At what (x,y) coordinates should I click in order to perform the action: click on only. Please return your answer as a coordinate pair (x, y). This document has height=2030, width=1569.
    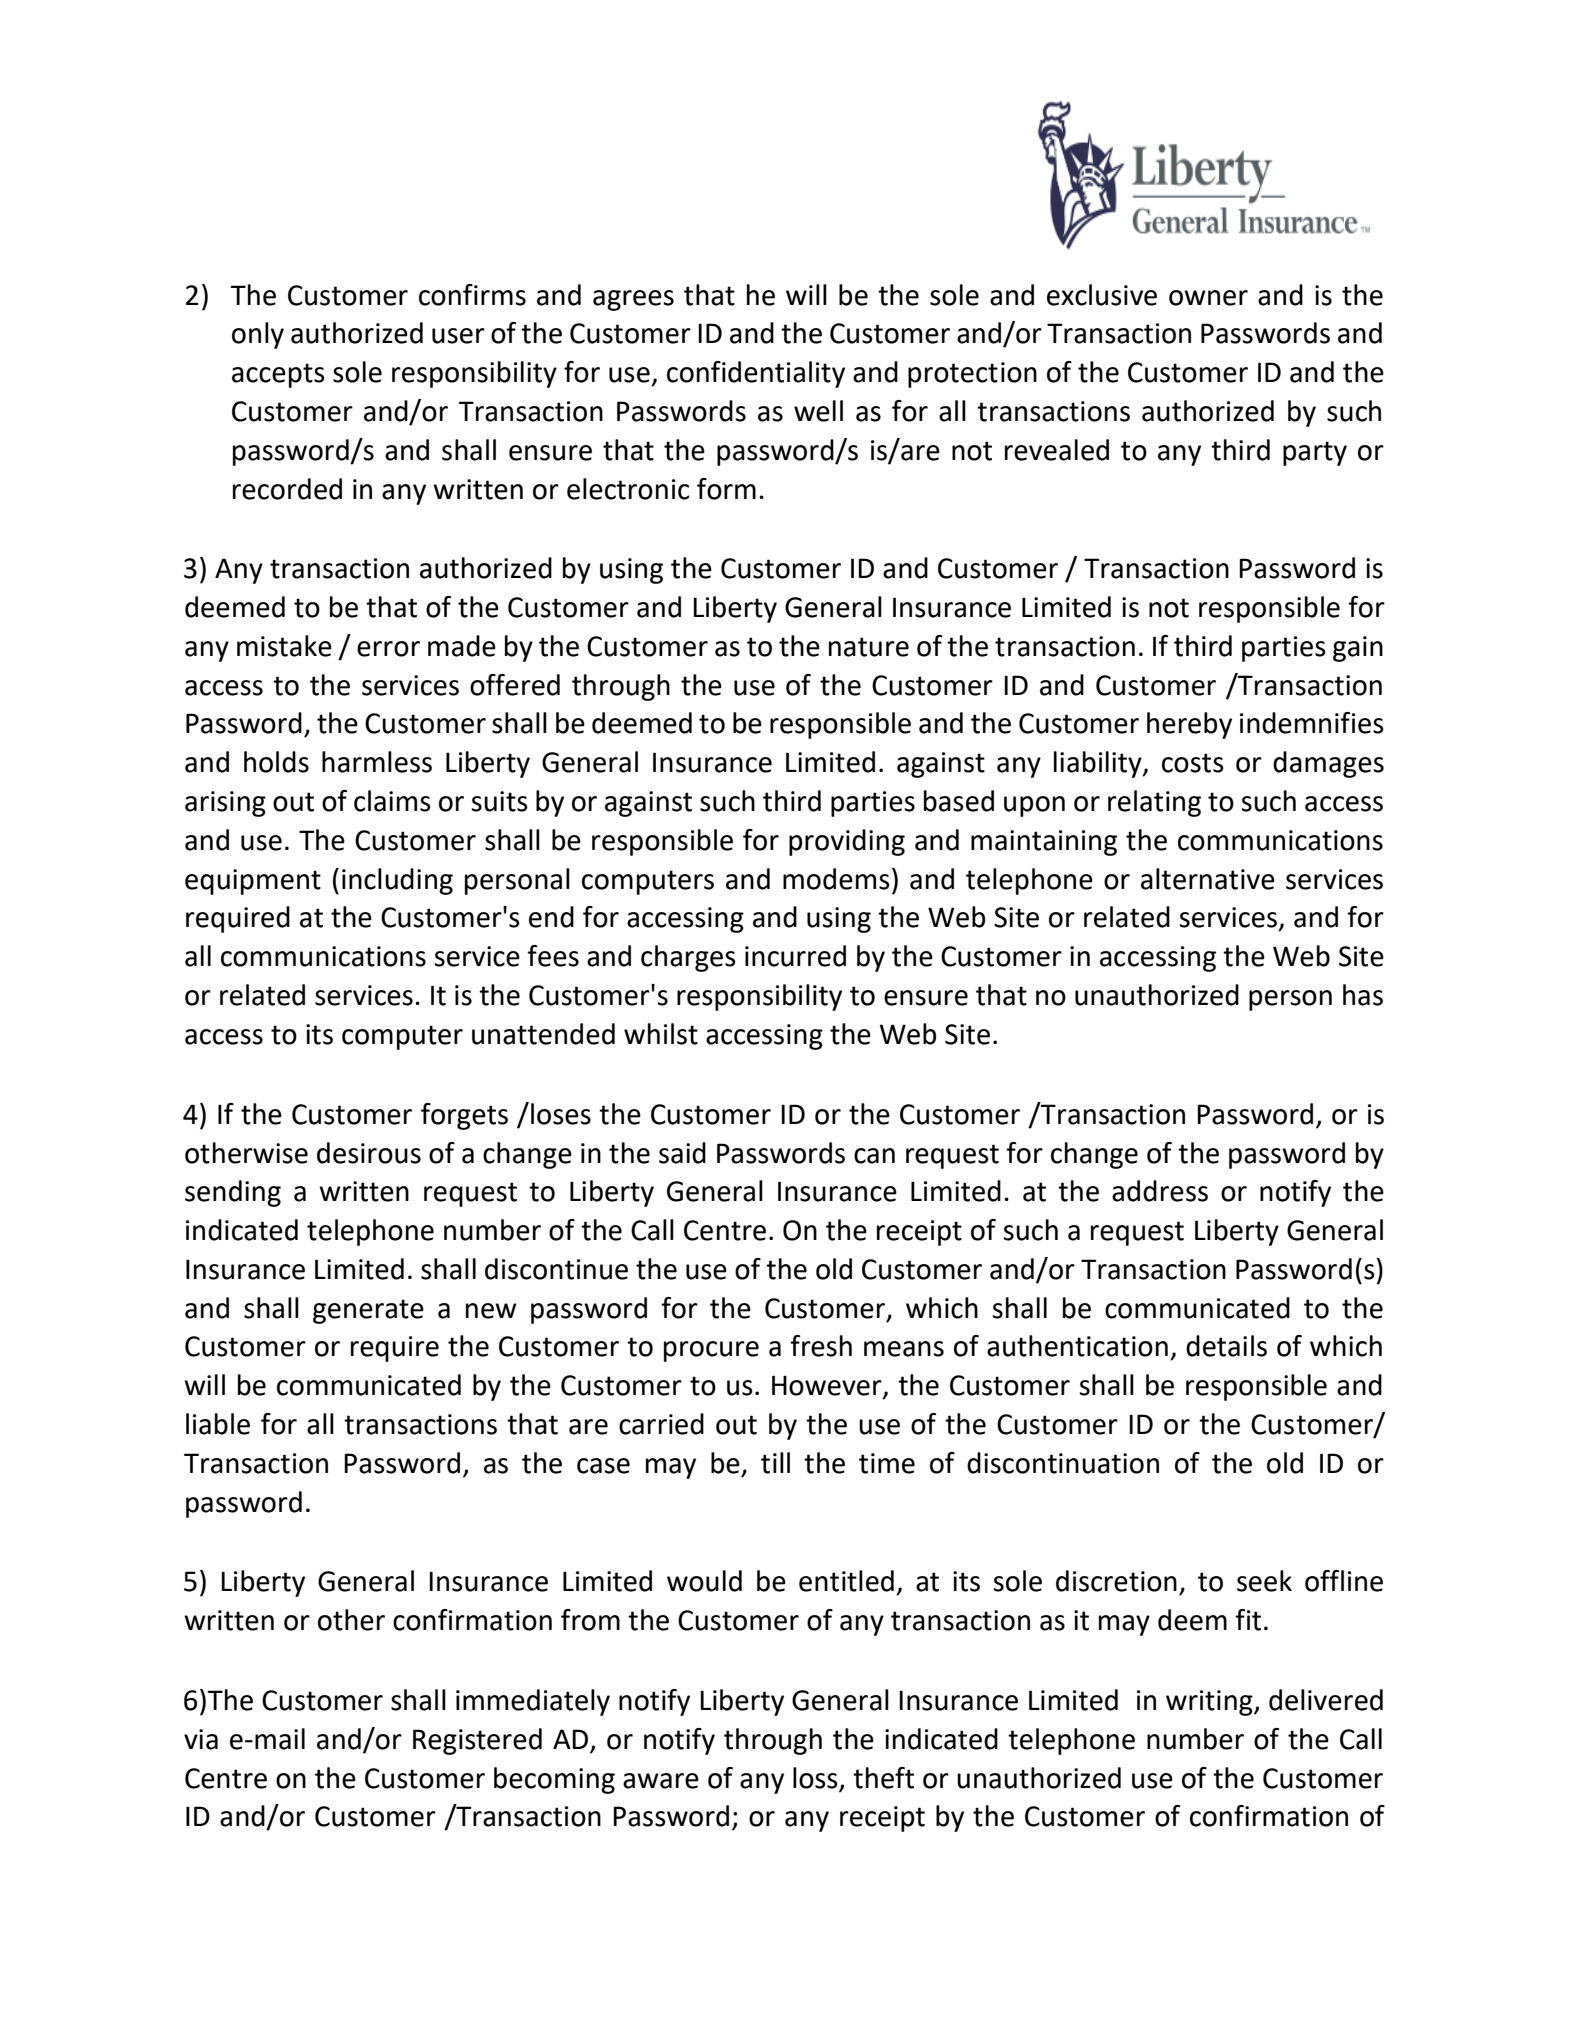
    Looking at the image, I should click on (258, 335).
